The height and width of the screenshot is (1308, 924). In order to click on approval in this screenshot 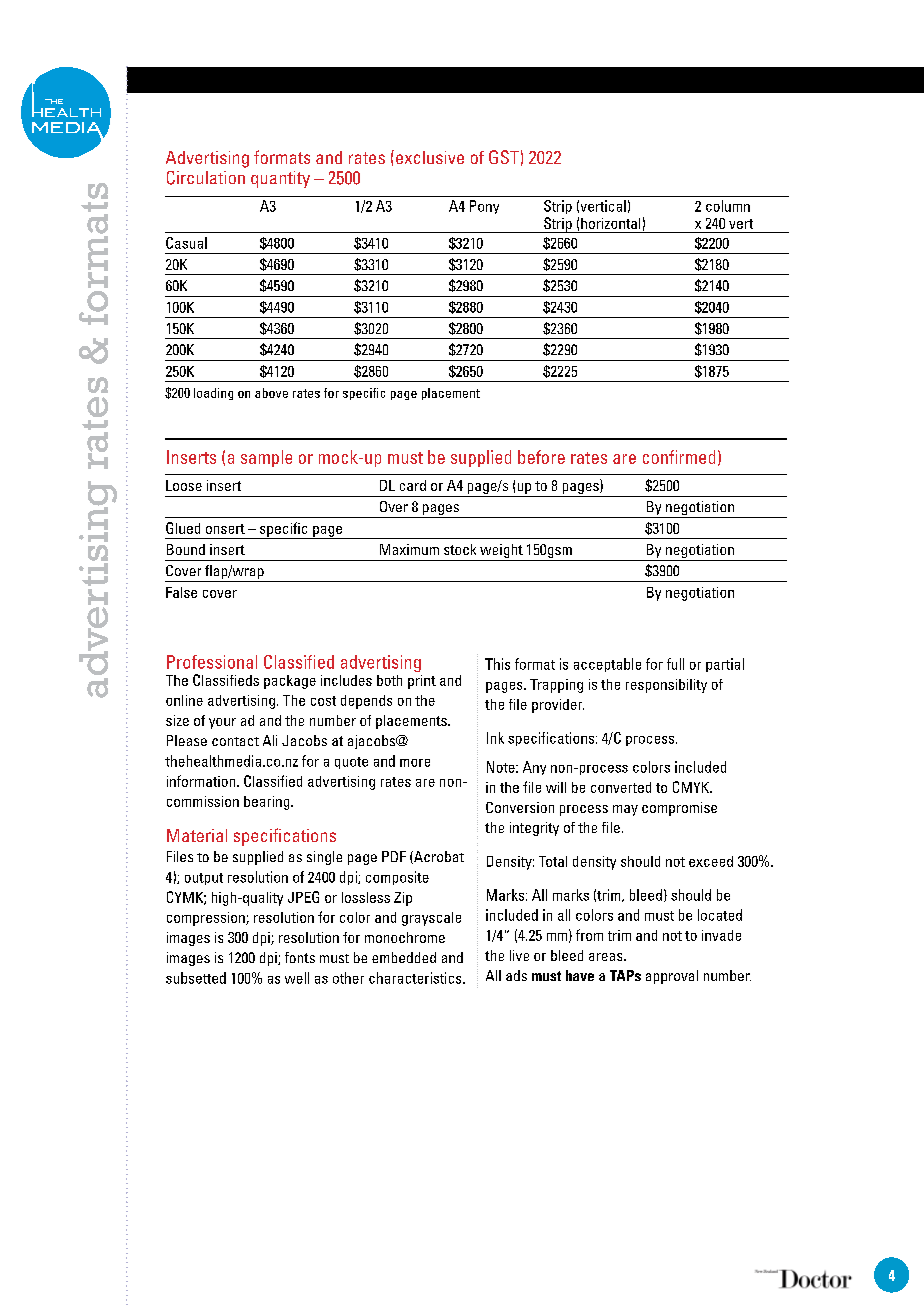, I will do `click(672, 977)`.
